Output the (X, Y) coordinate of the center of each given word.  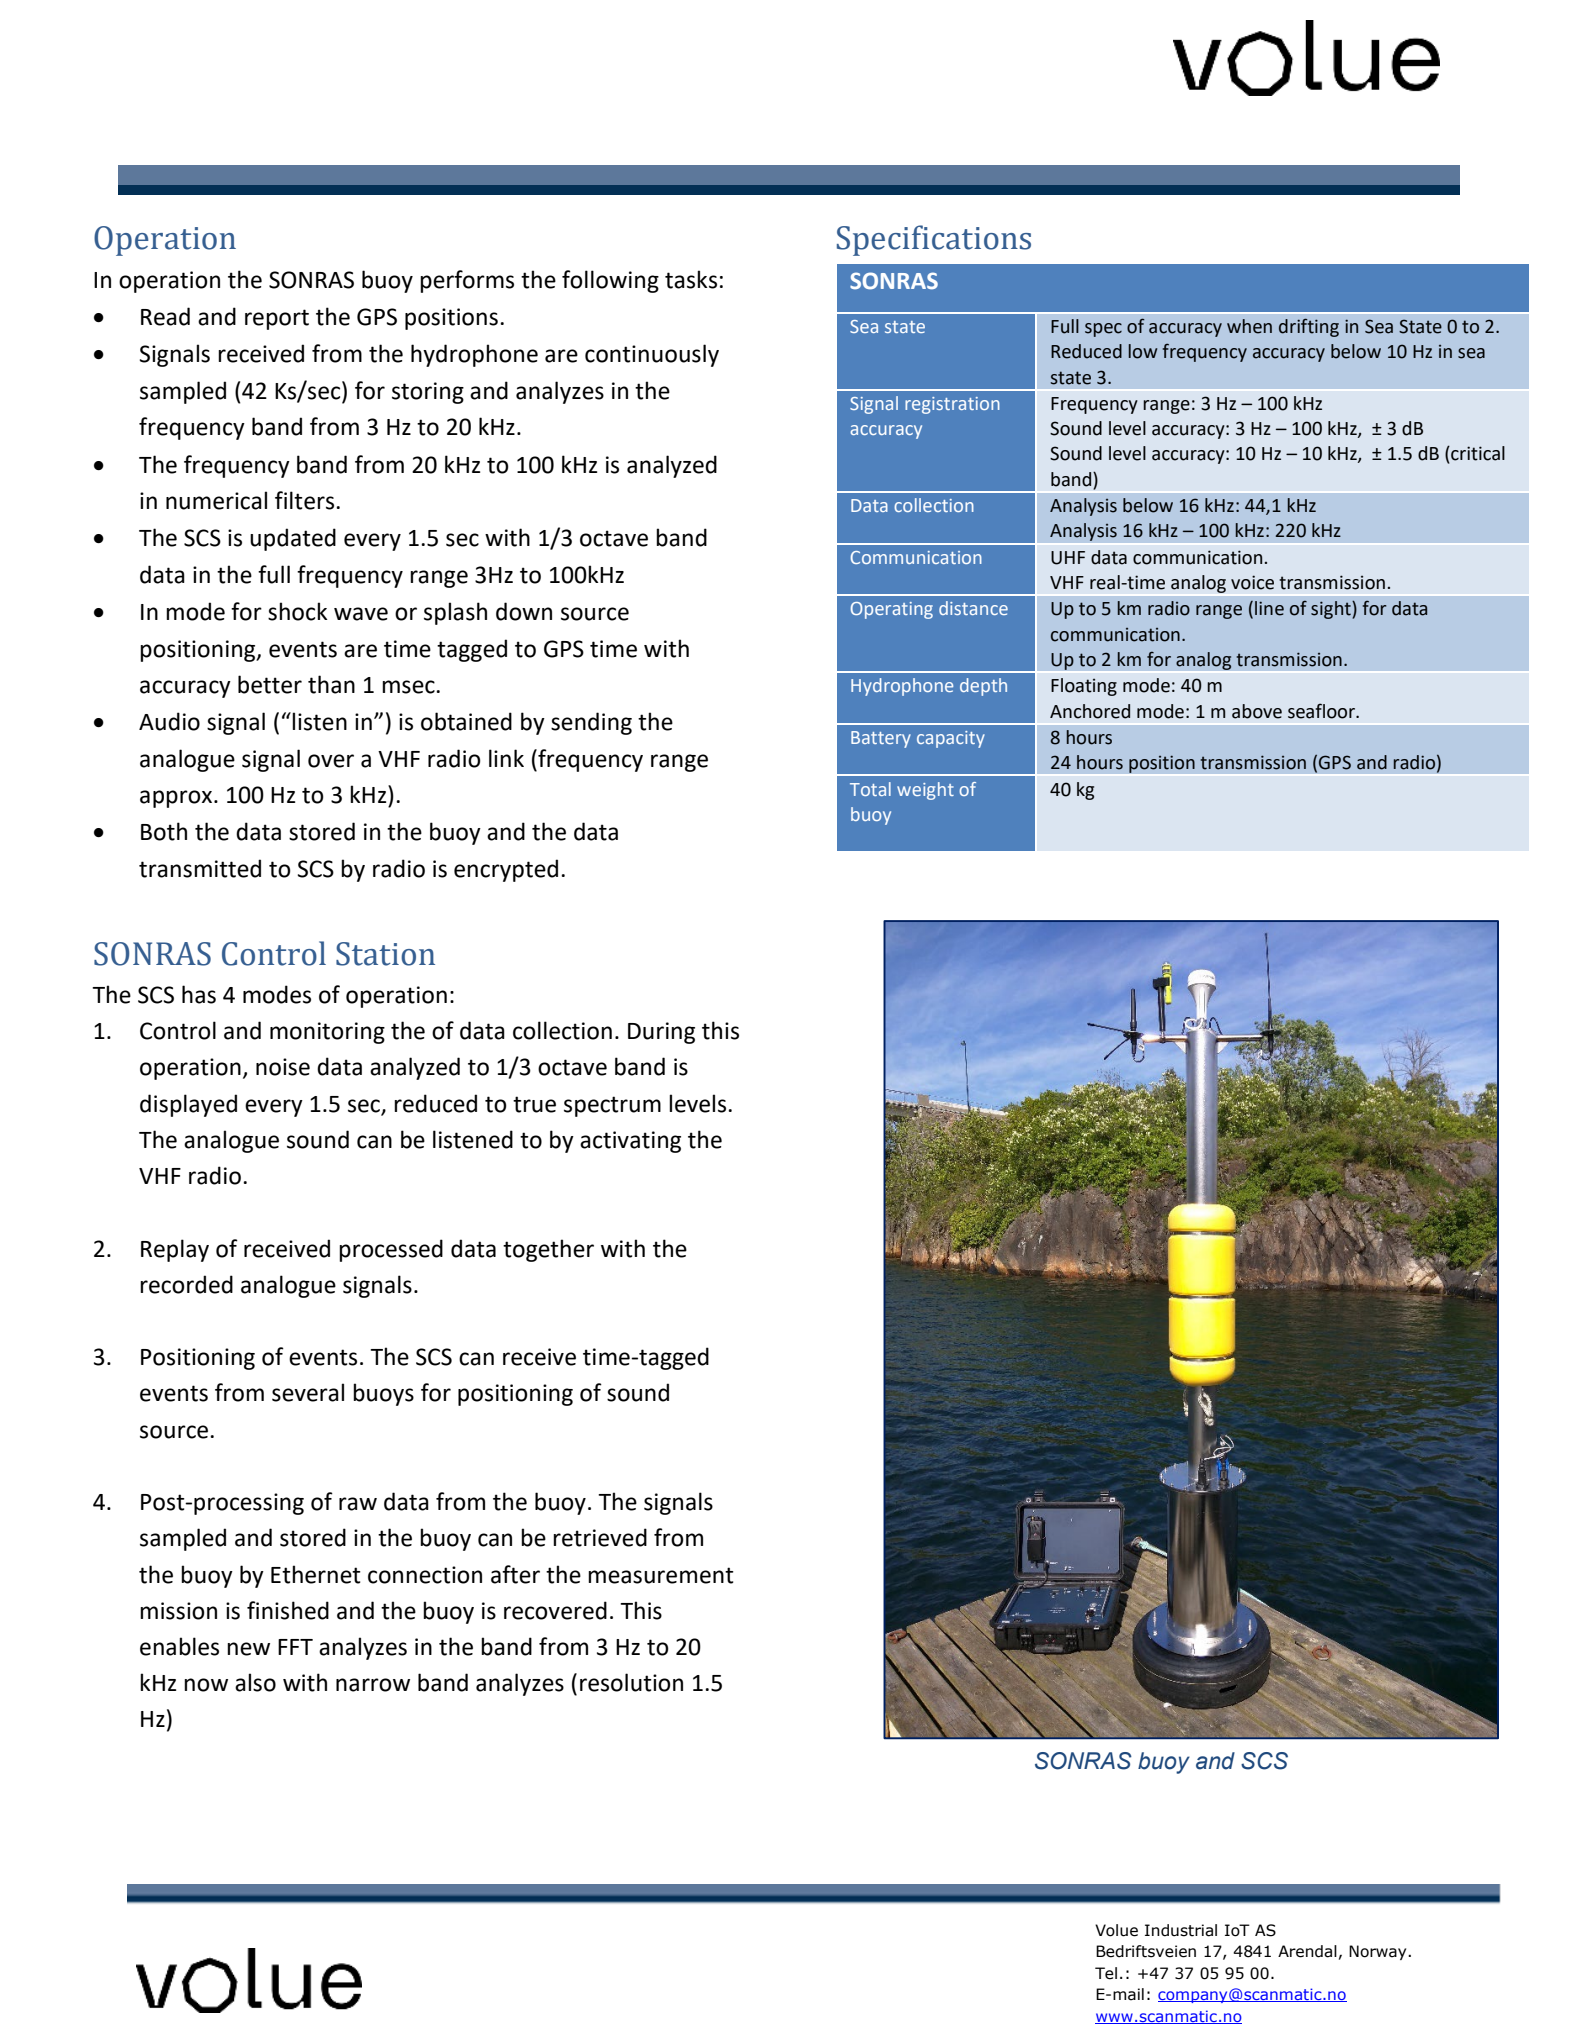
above (1257, 711)
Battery (881, 739)
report (277, 319)
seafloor (1322, 711)
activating (630, 1142)
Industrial (1181, 1930)
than (331, 684)
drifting (1309, 327)
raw (358, 1504)
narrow (373, 1685)
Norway (1379, 1952)
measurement (661, 1575)
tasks (691, 279)
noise (283, 1067)
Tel (1106, 1973)
